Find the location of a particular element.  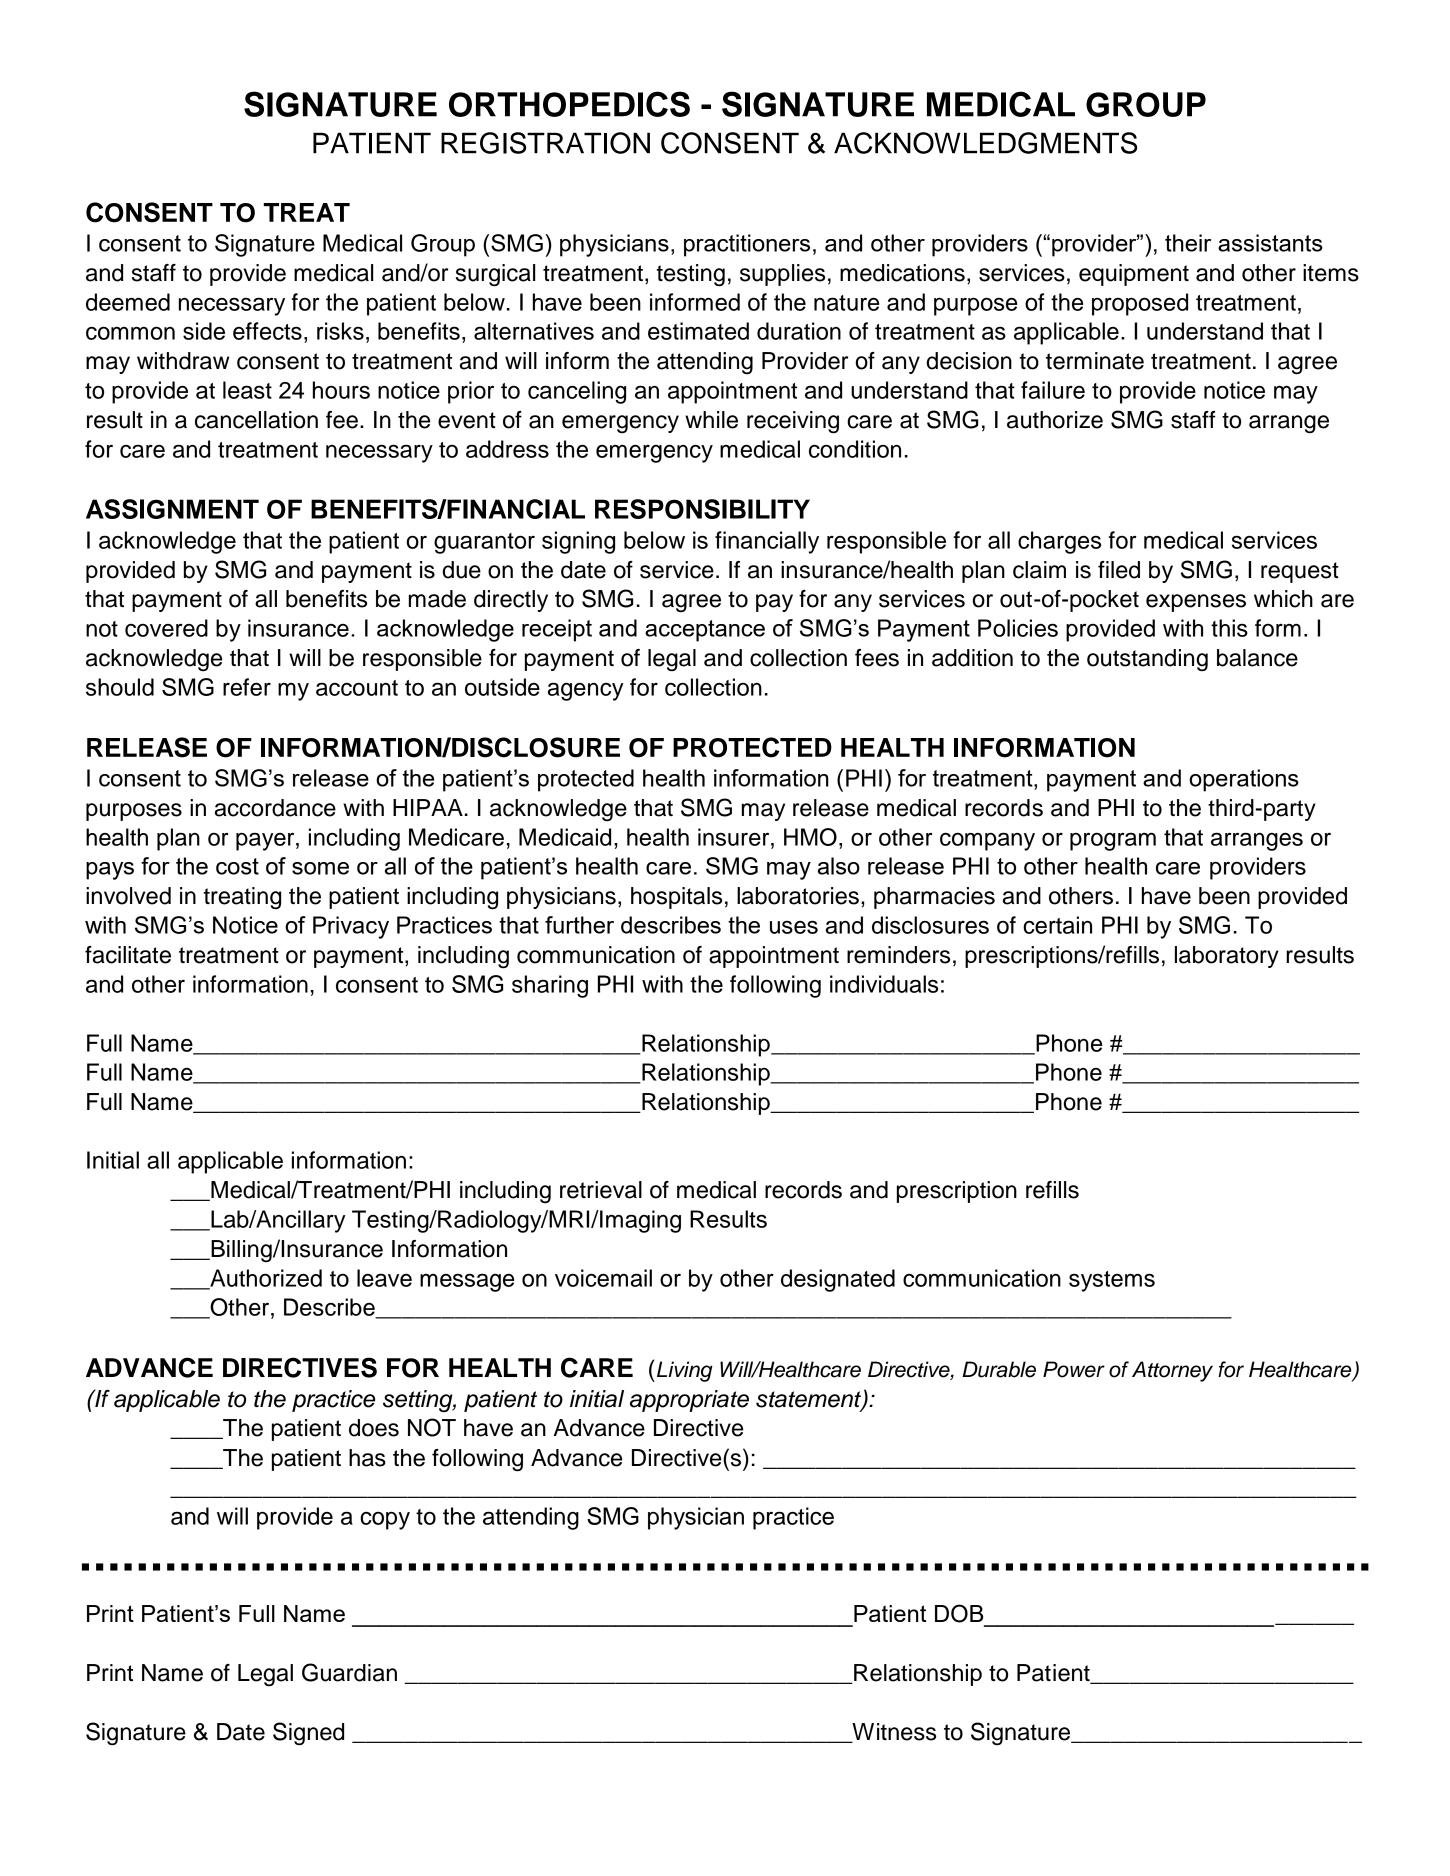

their is located at coordinates (1188, 243).
